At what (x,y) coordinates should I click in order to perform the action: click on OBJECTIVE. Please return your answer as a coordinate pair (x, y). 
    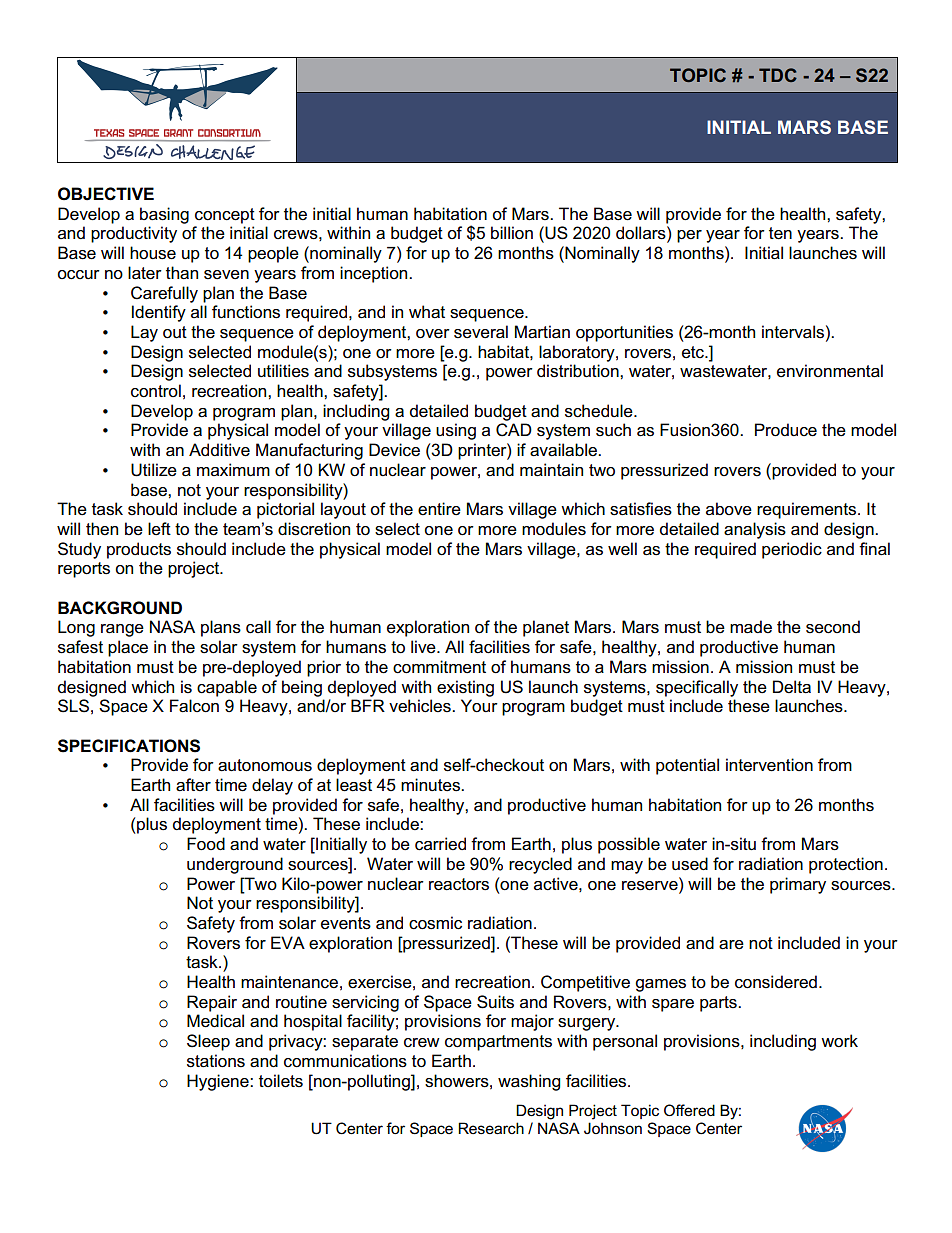
    Looking at the image, I should click on (106, 194).
